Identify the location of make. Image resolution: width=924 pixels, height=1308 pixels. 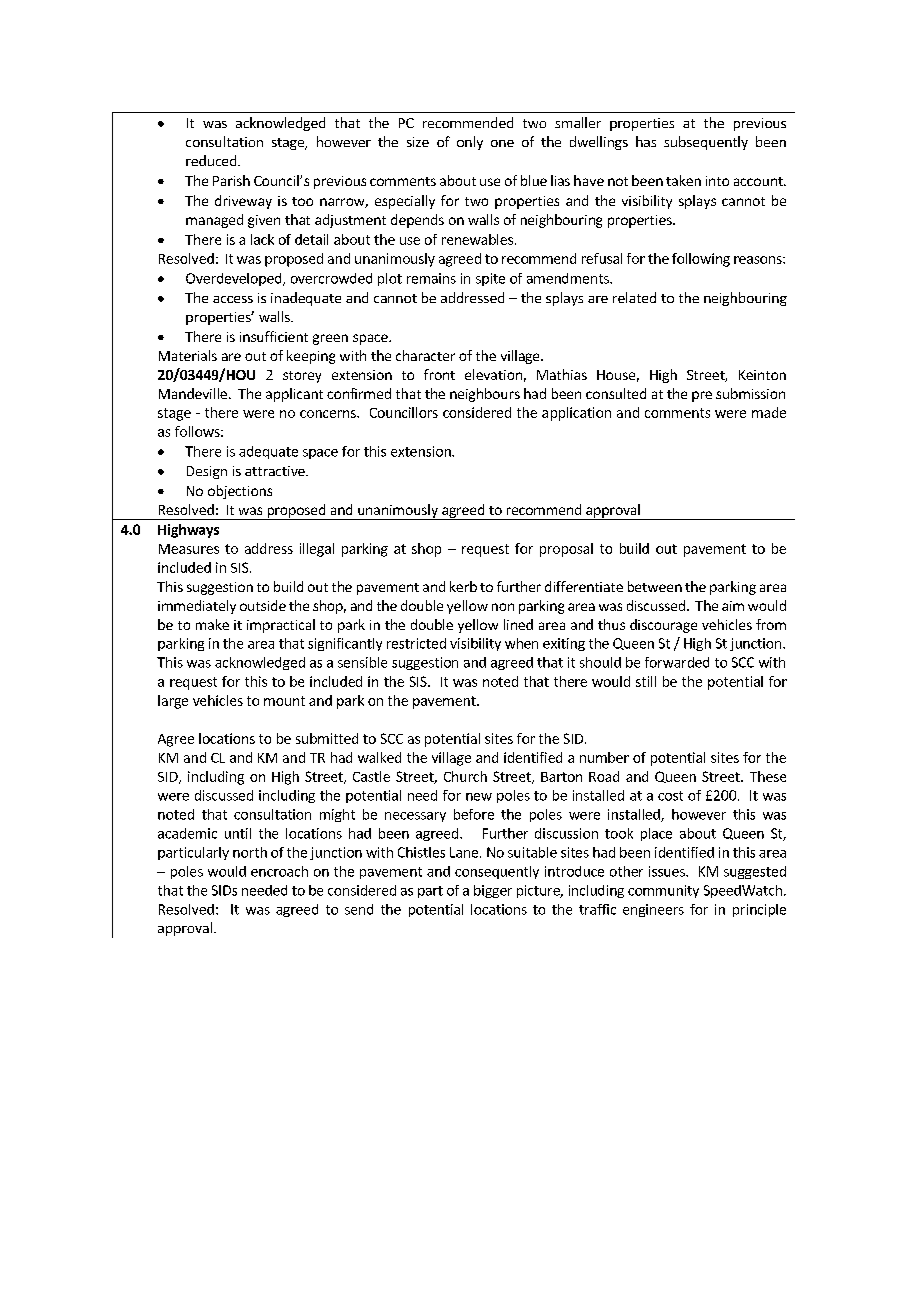
(212, 624).
